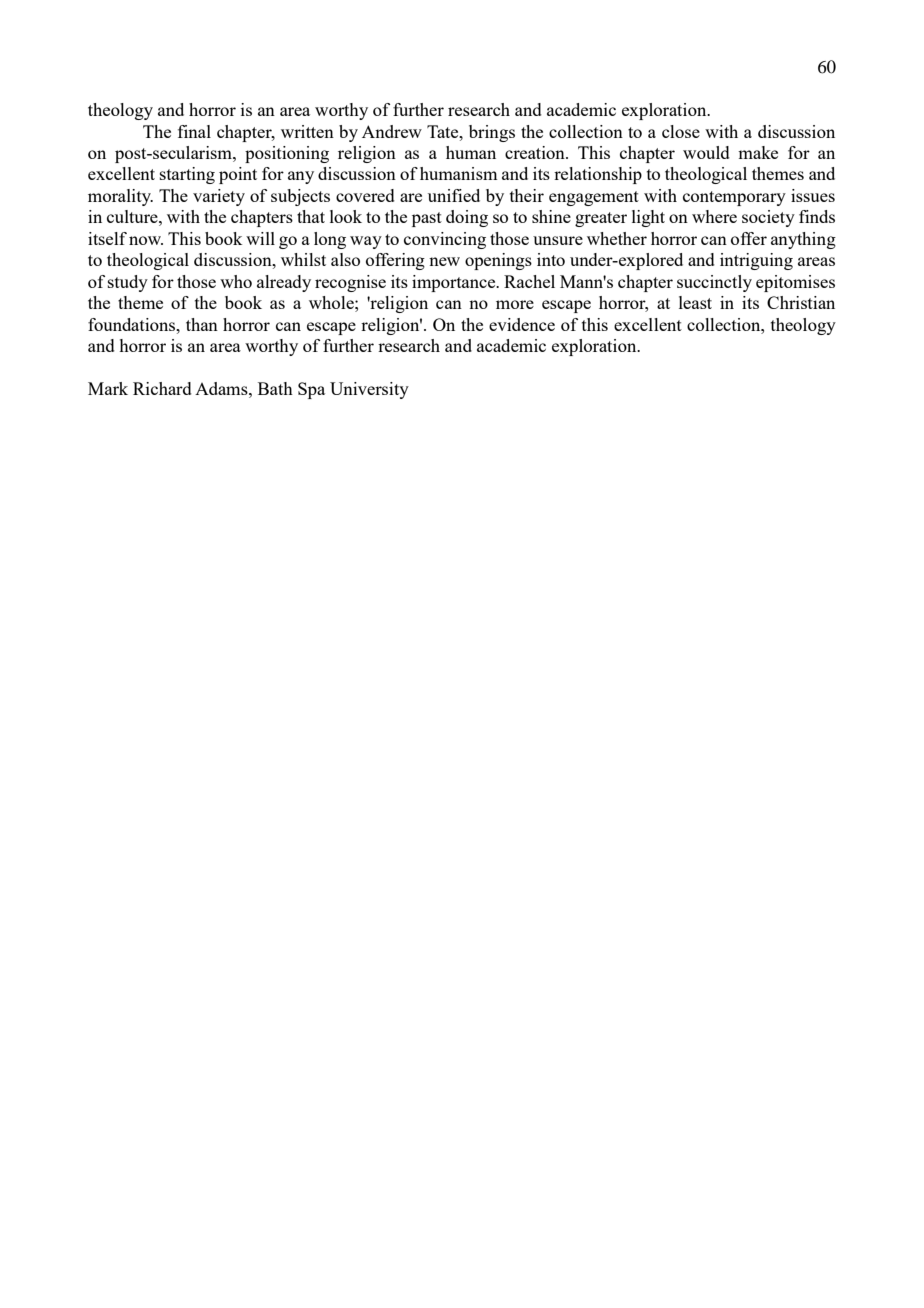  Describe the element at coordinates (162, 388) in the document. I see `Richard` at that location.
